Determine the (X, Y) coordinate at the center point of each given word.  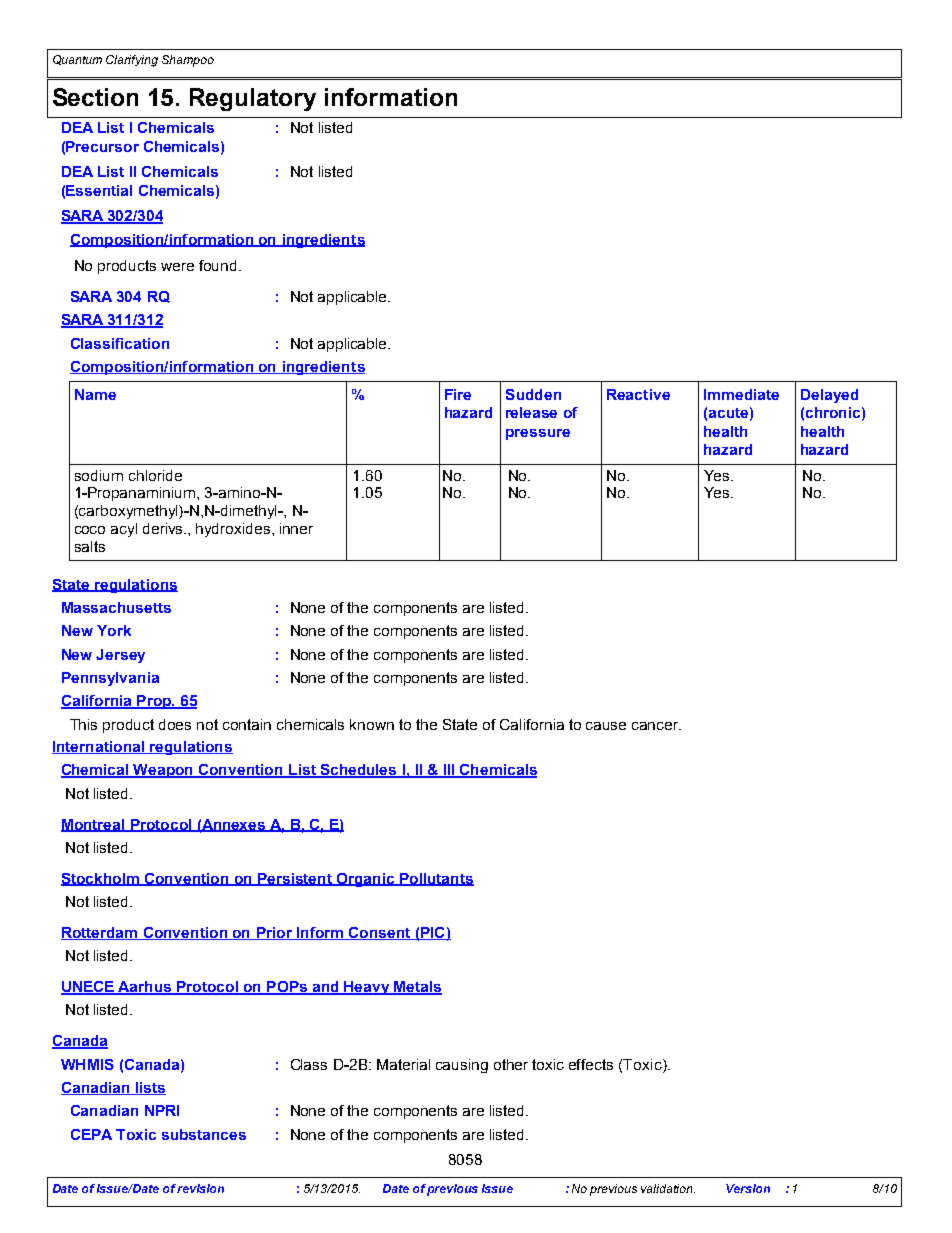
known (372, 724)
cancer (656, 726)
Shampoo (188, 61)
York (114, 630)
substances (204, 1134)
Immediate (741, 394)
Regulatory (253, 99)
